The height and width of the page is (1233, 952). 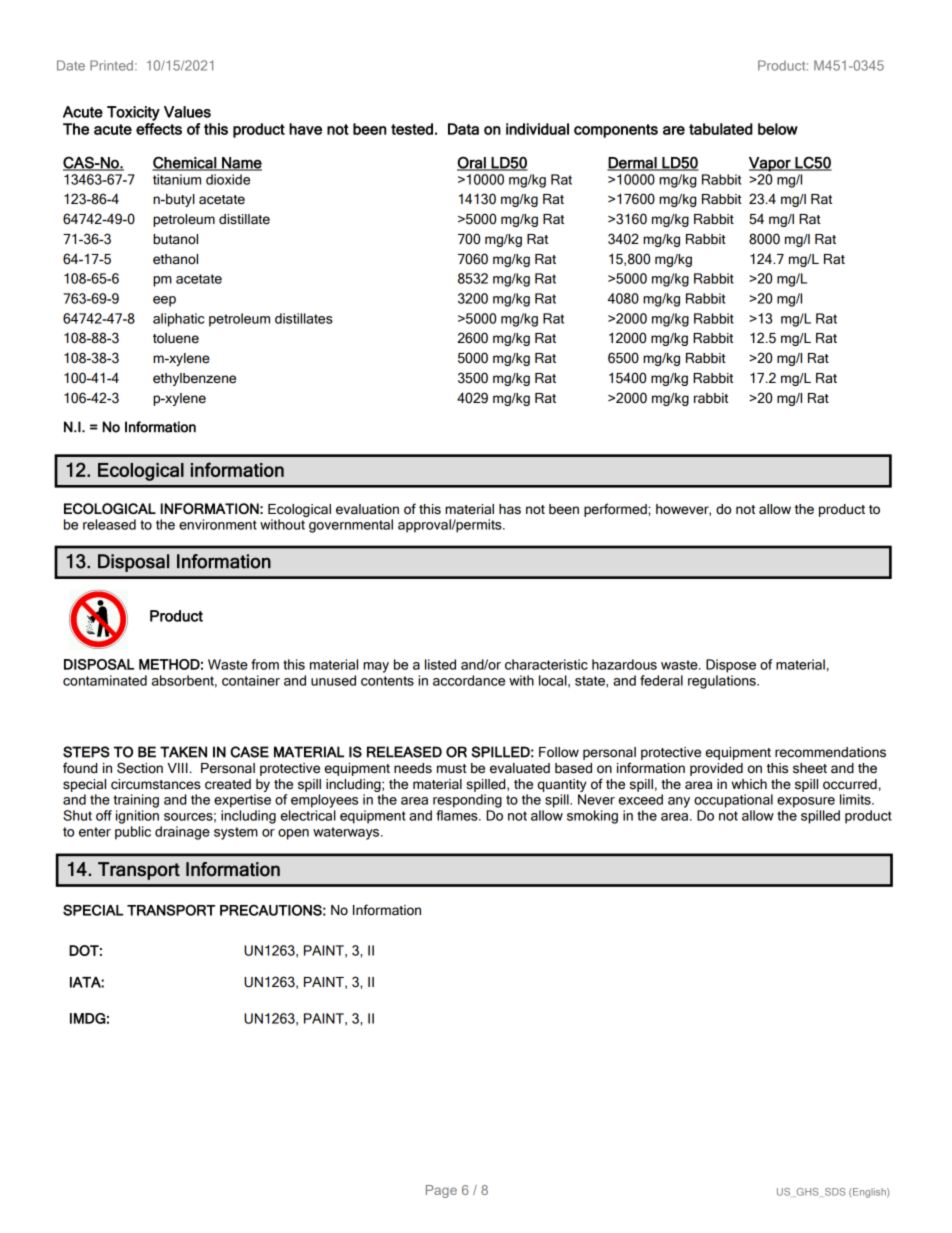 I want to click on Values, so click(x=187, y=112).
